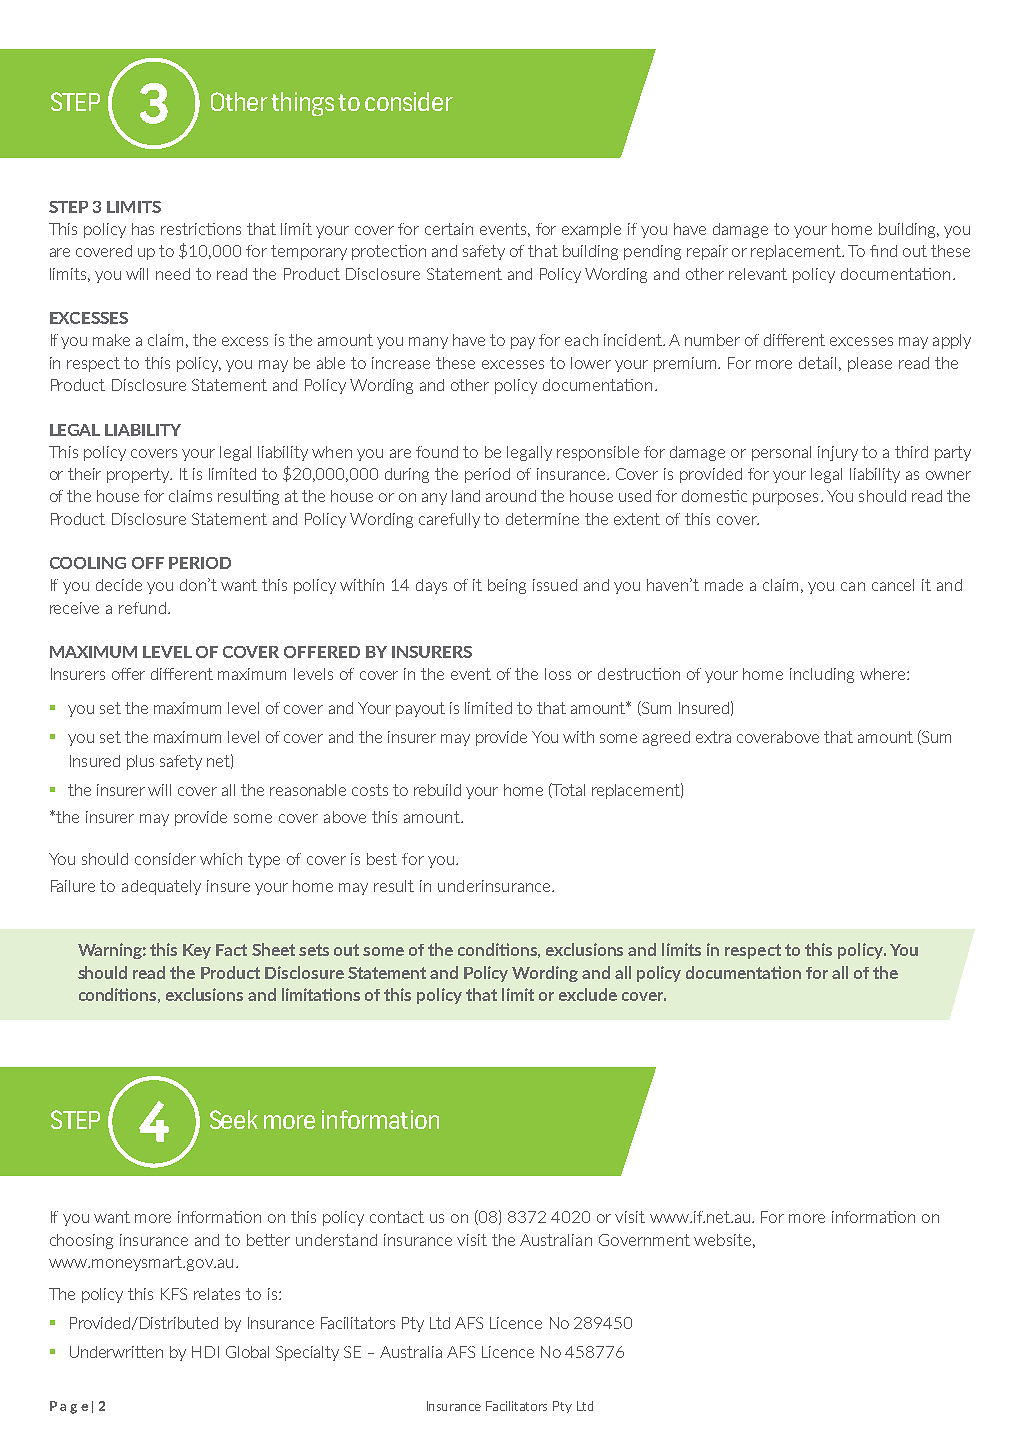 The image size is (1020, 1442). Describe the element at coordinates (713, 737) in the screenshot. I see `extra` at that location.
